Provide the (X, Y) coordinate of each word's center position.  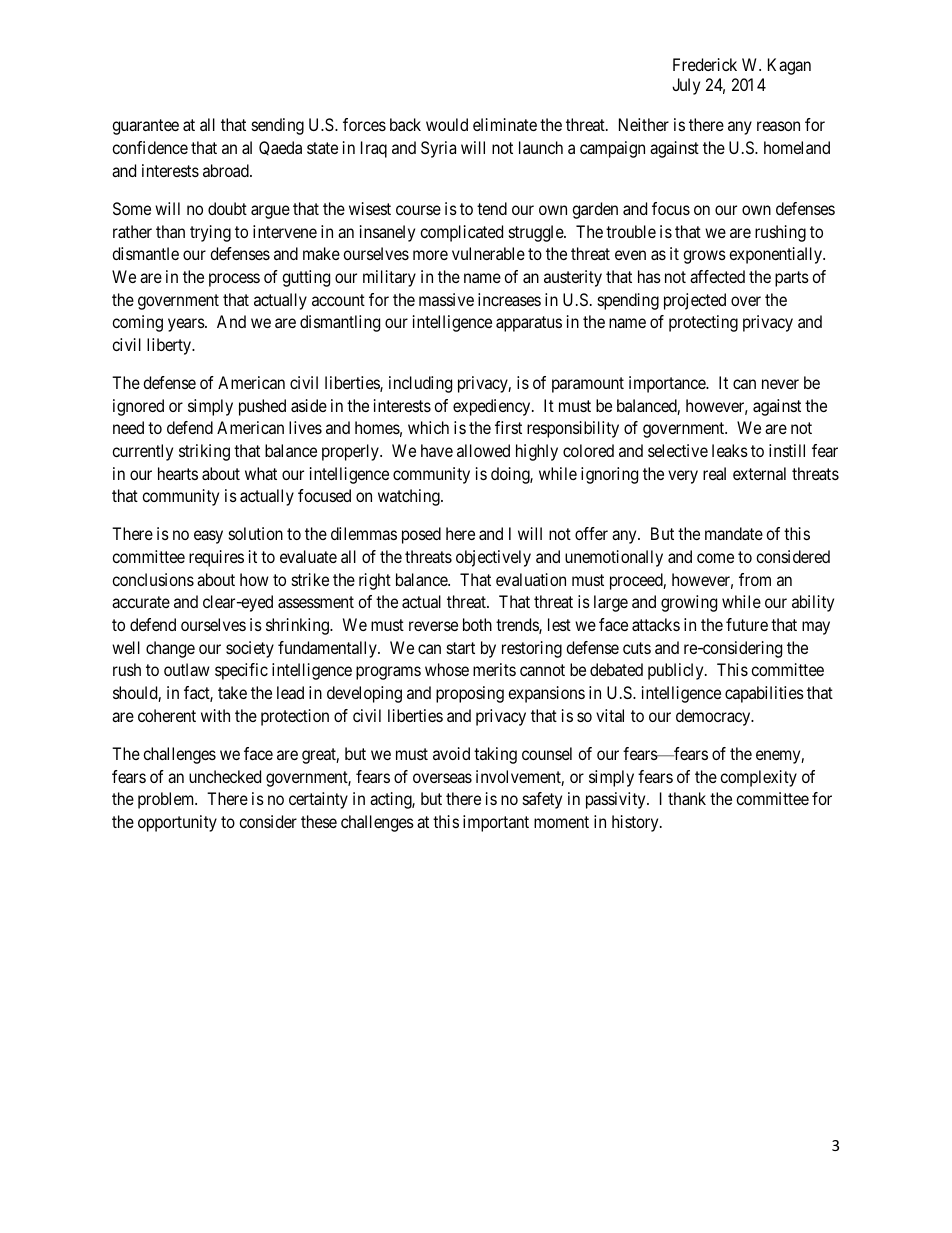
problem (167, 800)
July (686, 86)
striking (204, 452)
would (447, 124)
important (496, 823)
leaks (730, 450)
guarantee (145, 127)
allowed (483, 450)
